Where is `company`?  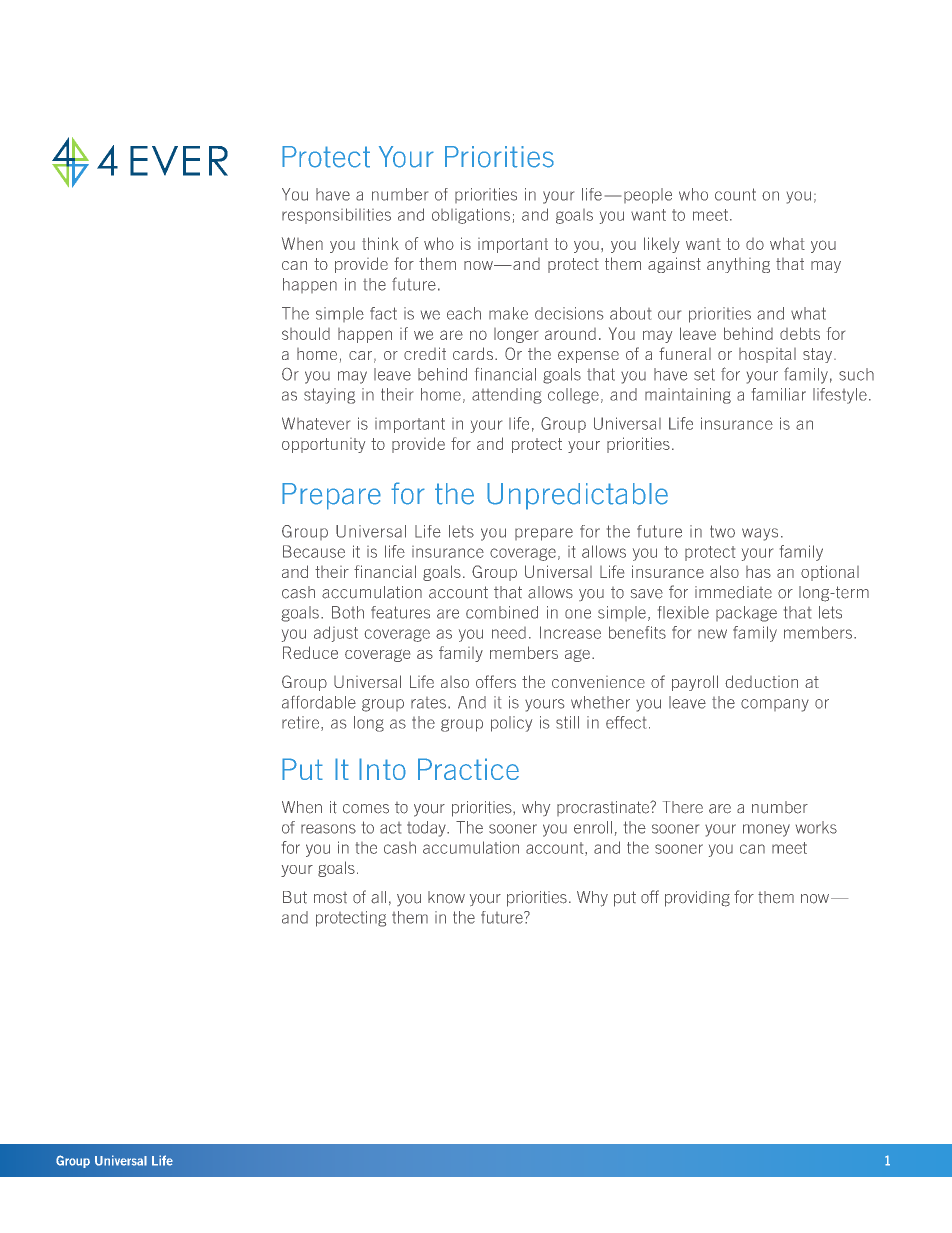 company is located at coordinates (775, 705).
